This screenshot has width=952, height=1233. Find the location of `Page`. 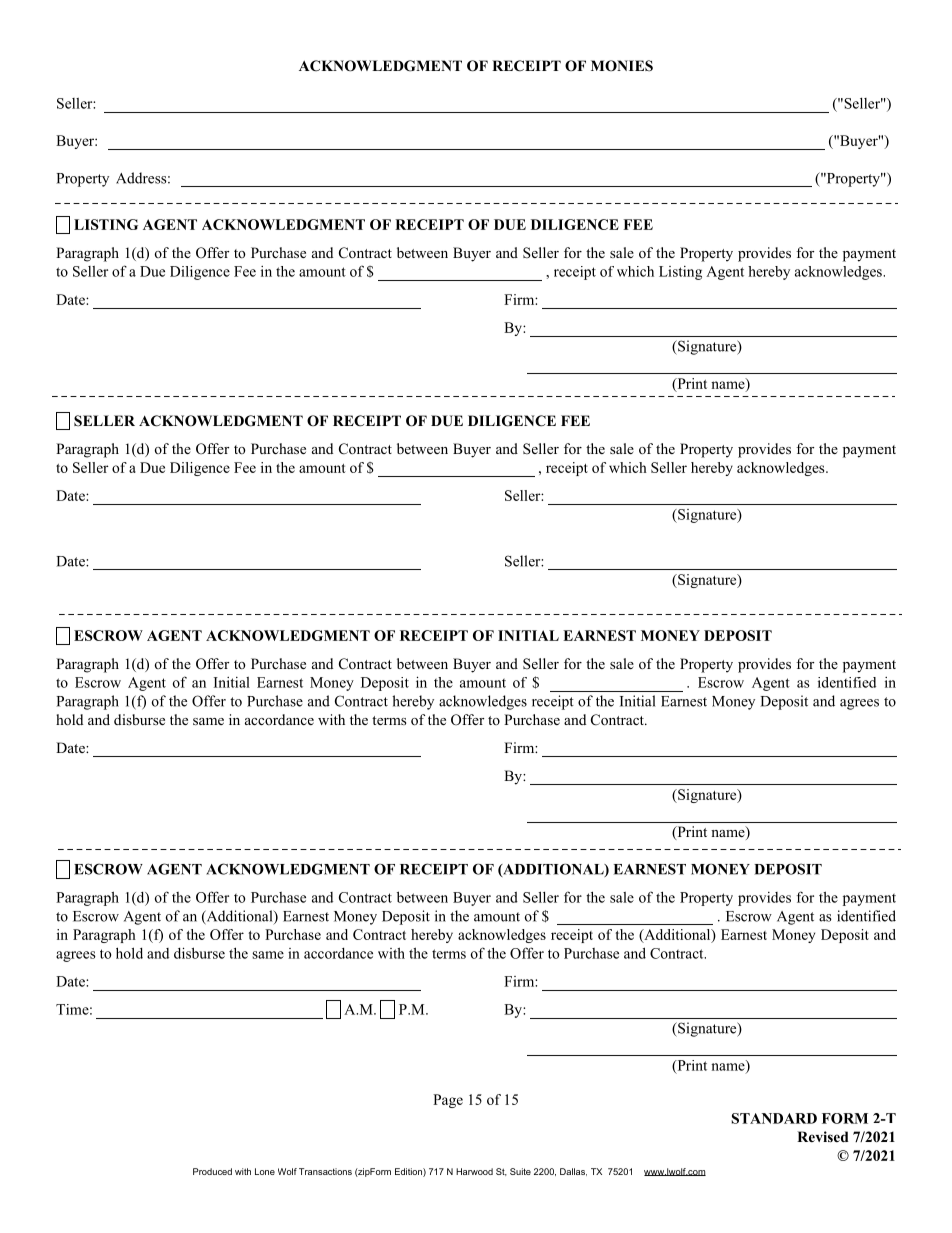

Page is located at coordinates (448, 1101).
